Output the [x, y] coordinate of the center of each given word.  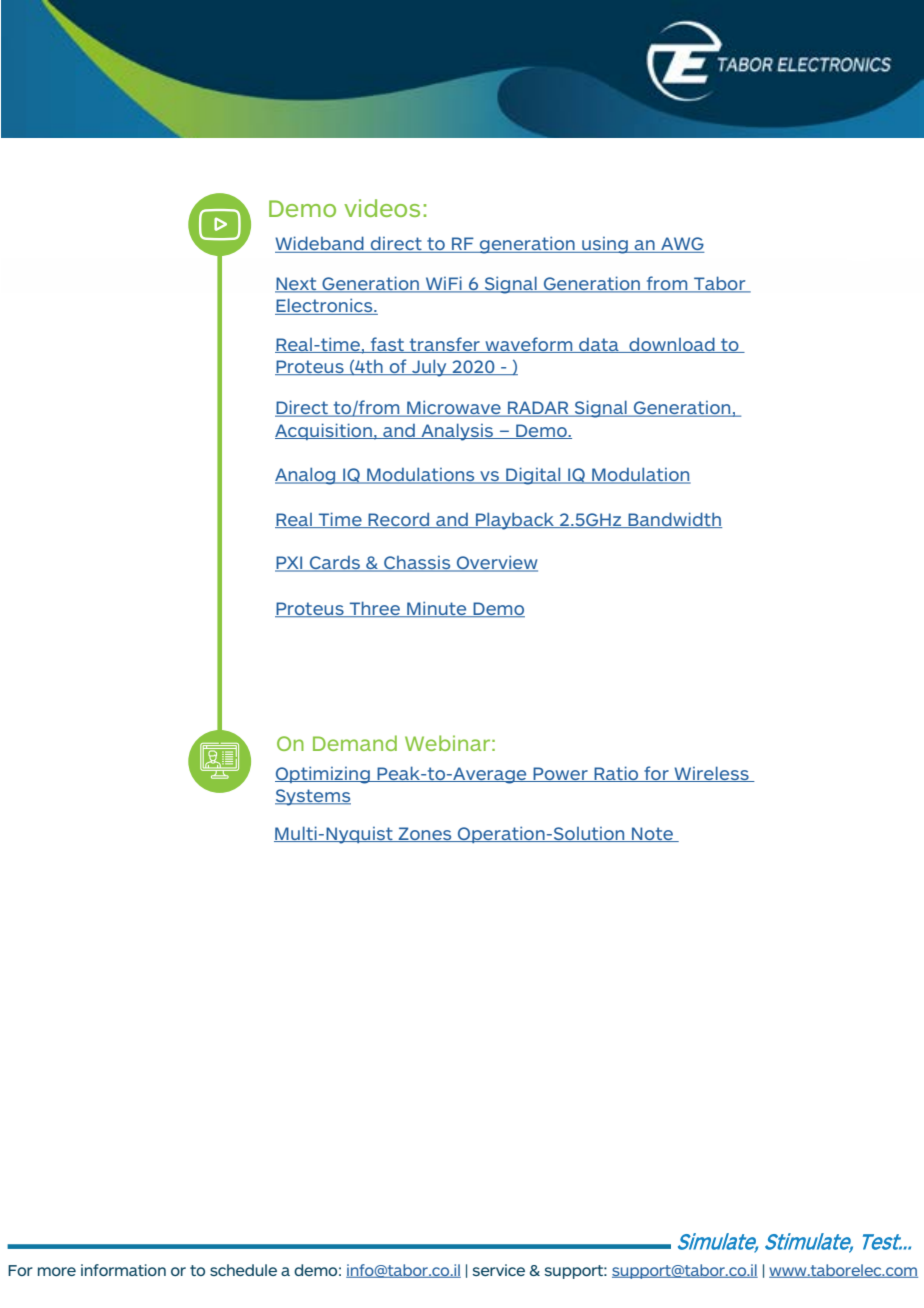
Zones [425, 834]
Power [560, 774]
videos [382, 208]
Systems [313, 797]
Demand [355, 743]
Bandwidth [674, 520]
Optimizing [323, 775]
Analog [306, 476]
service [498, 1270]
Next [297, 285]
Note [652, 834]
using [605, 245]
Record [399, 520]
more [57, 1271]
